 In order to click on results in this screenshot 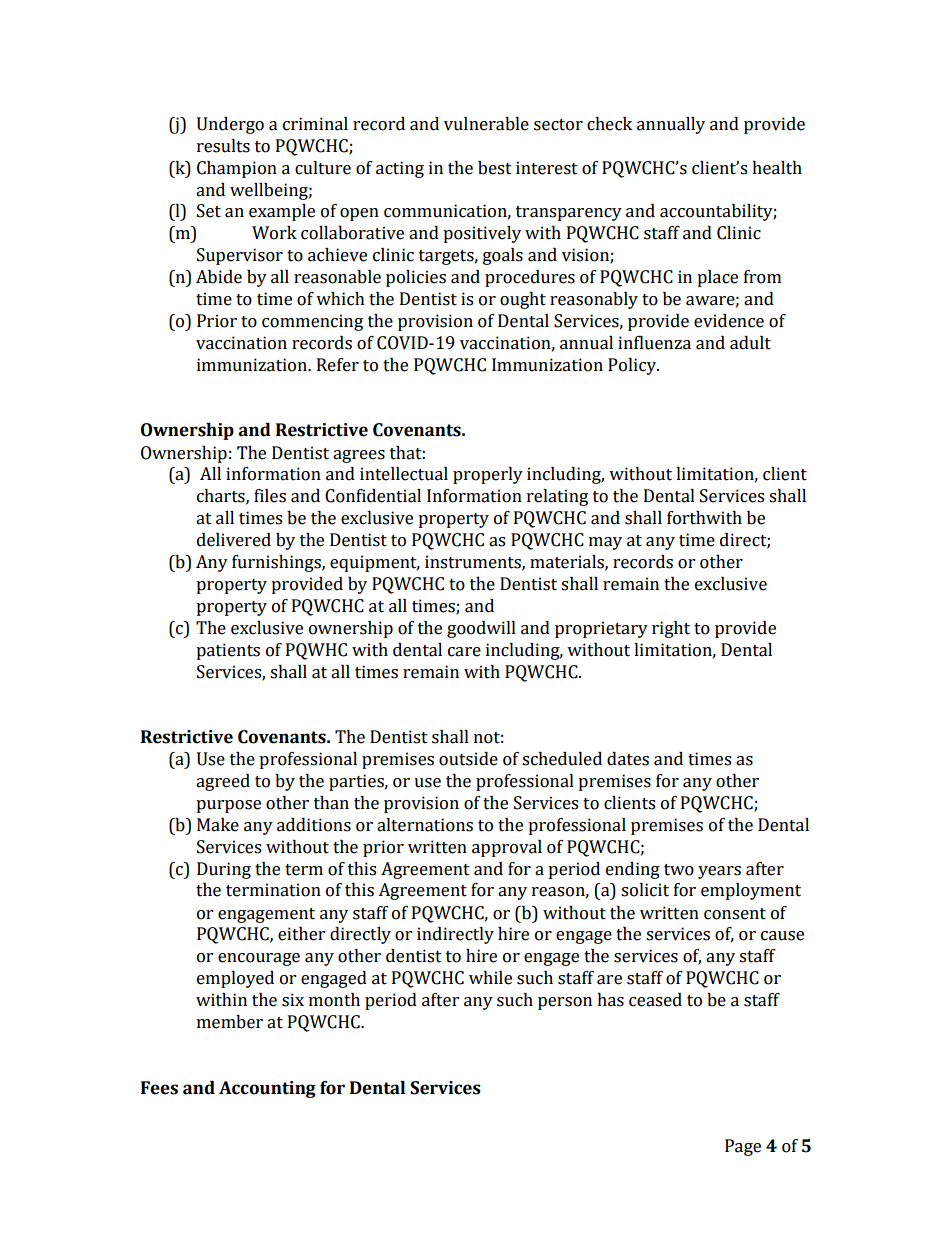, I will do `click(223, 146)`.
